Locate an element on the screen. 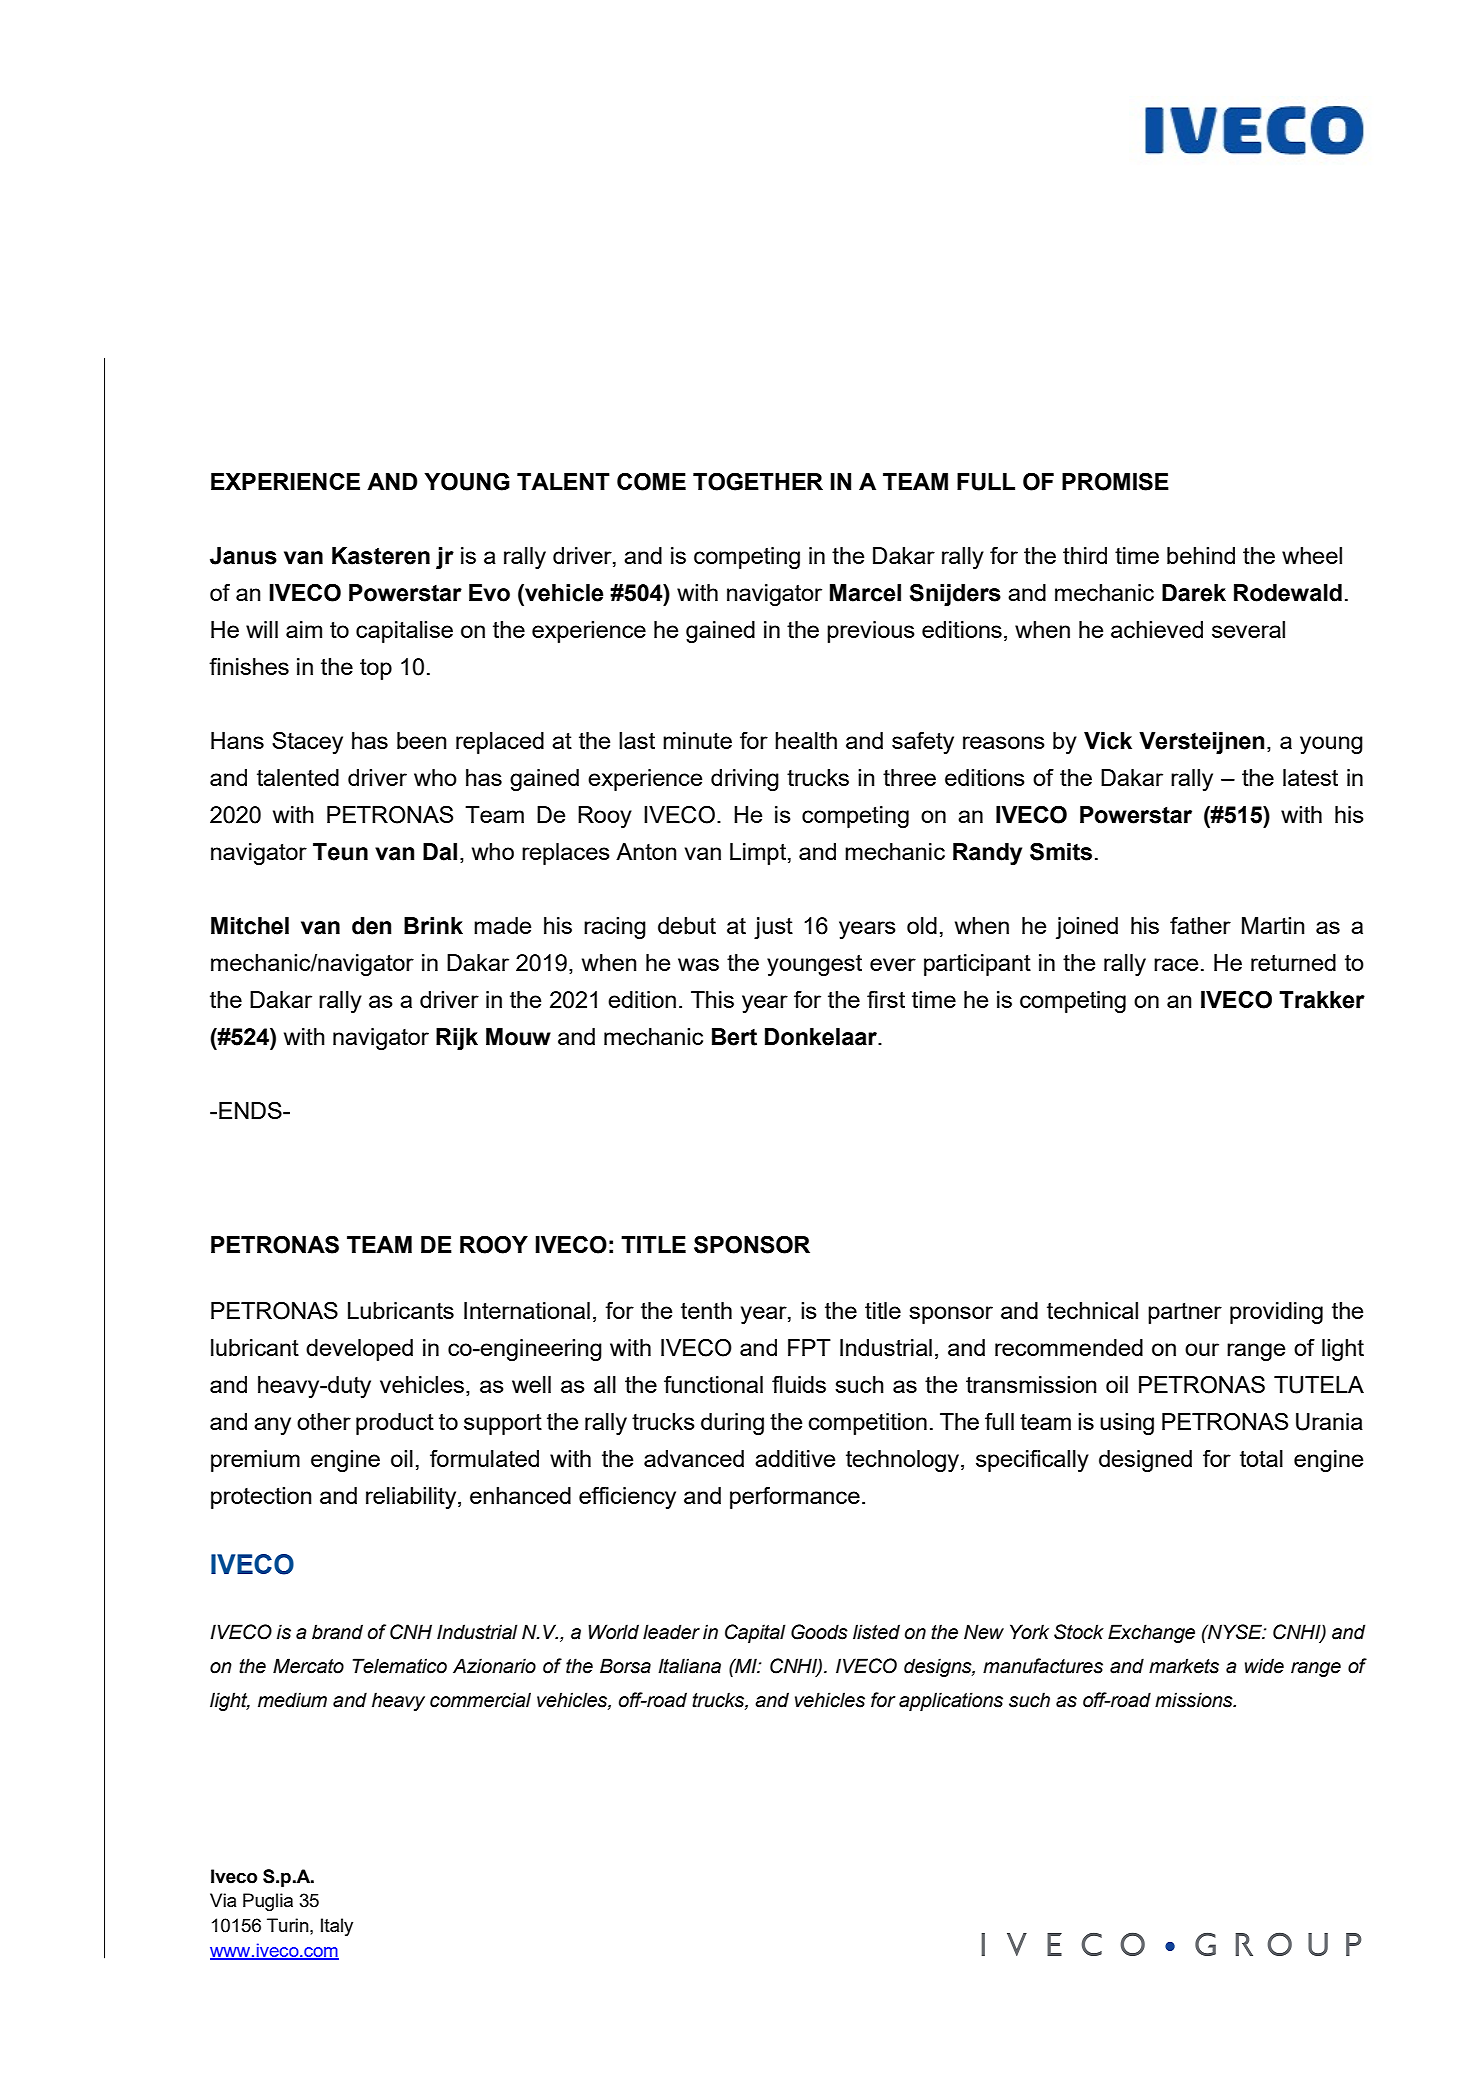 This screenshot has width=1469, height=2077. Janus is located at coordinates (243, 556).
